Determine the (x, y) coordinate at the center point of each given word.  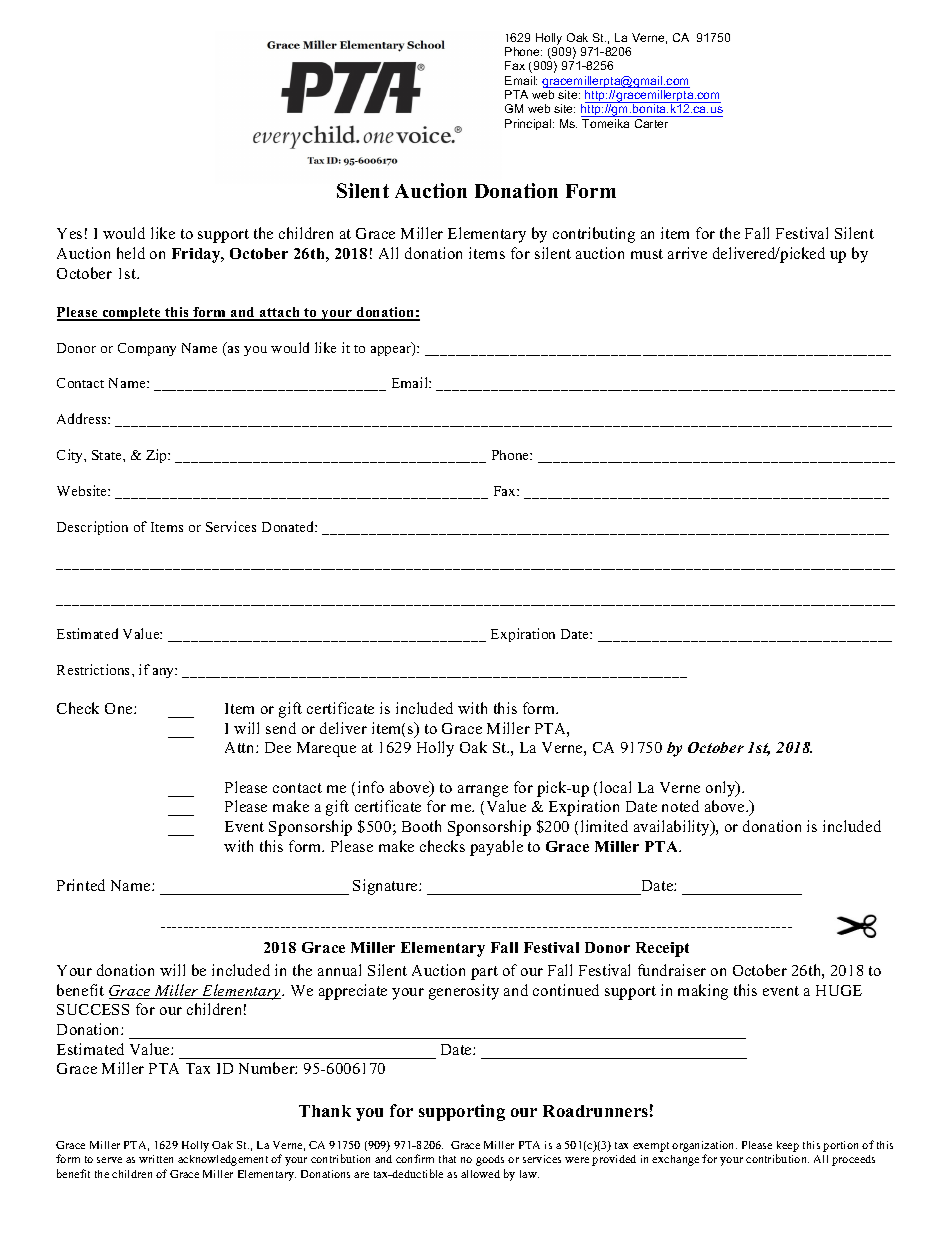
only (722, 789)
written (156, 1159)
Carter (651, 123)
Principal (529, 124)
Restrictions (95, 669)
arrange (483, 791)
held (131, 253)
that (447, 1159)
